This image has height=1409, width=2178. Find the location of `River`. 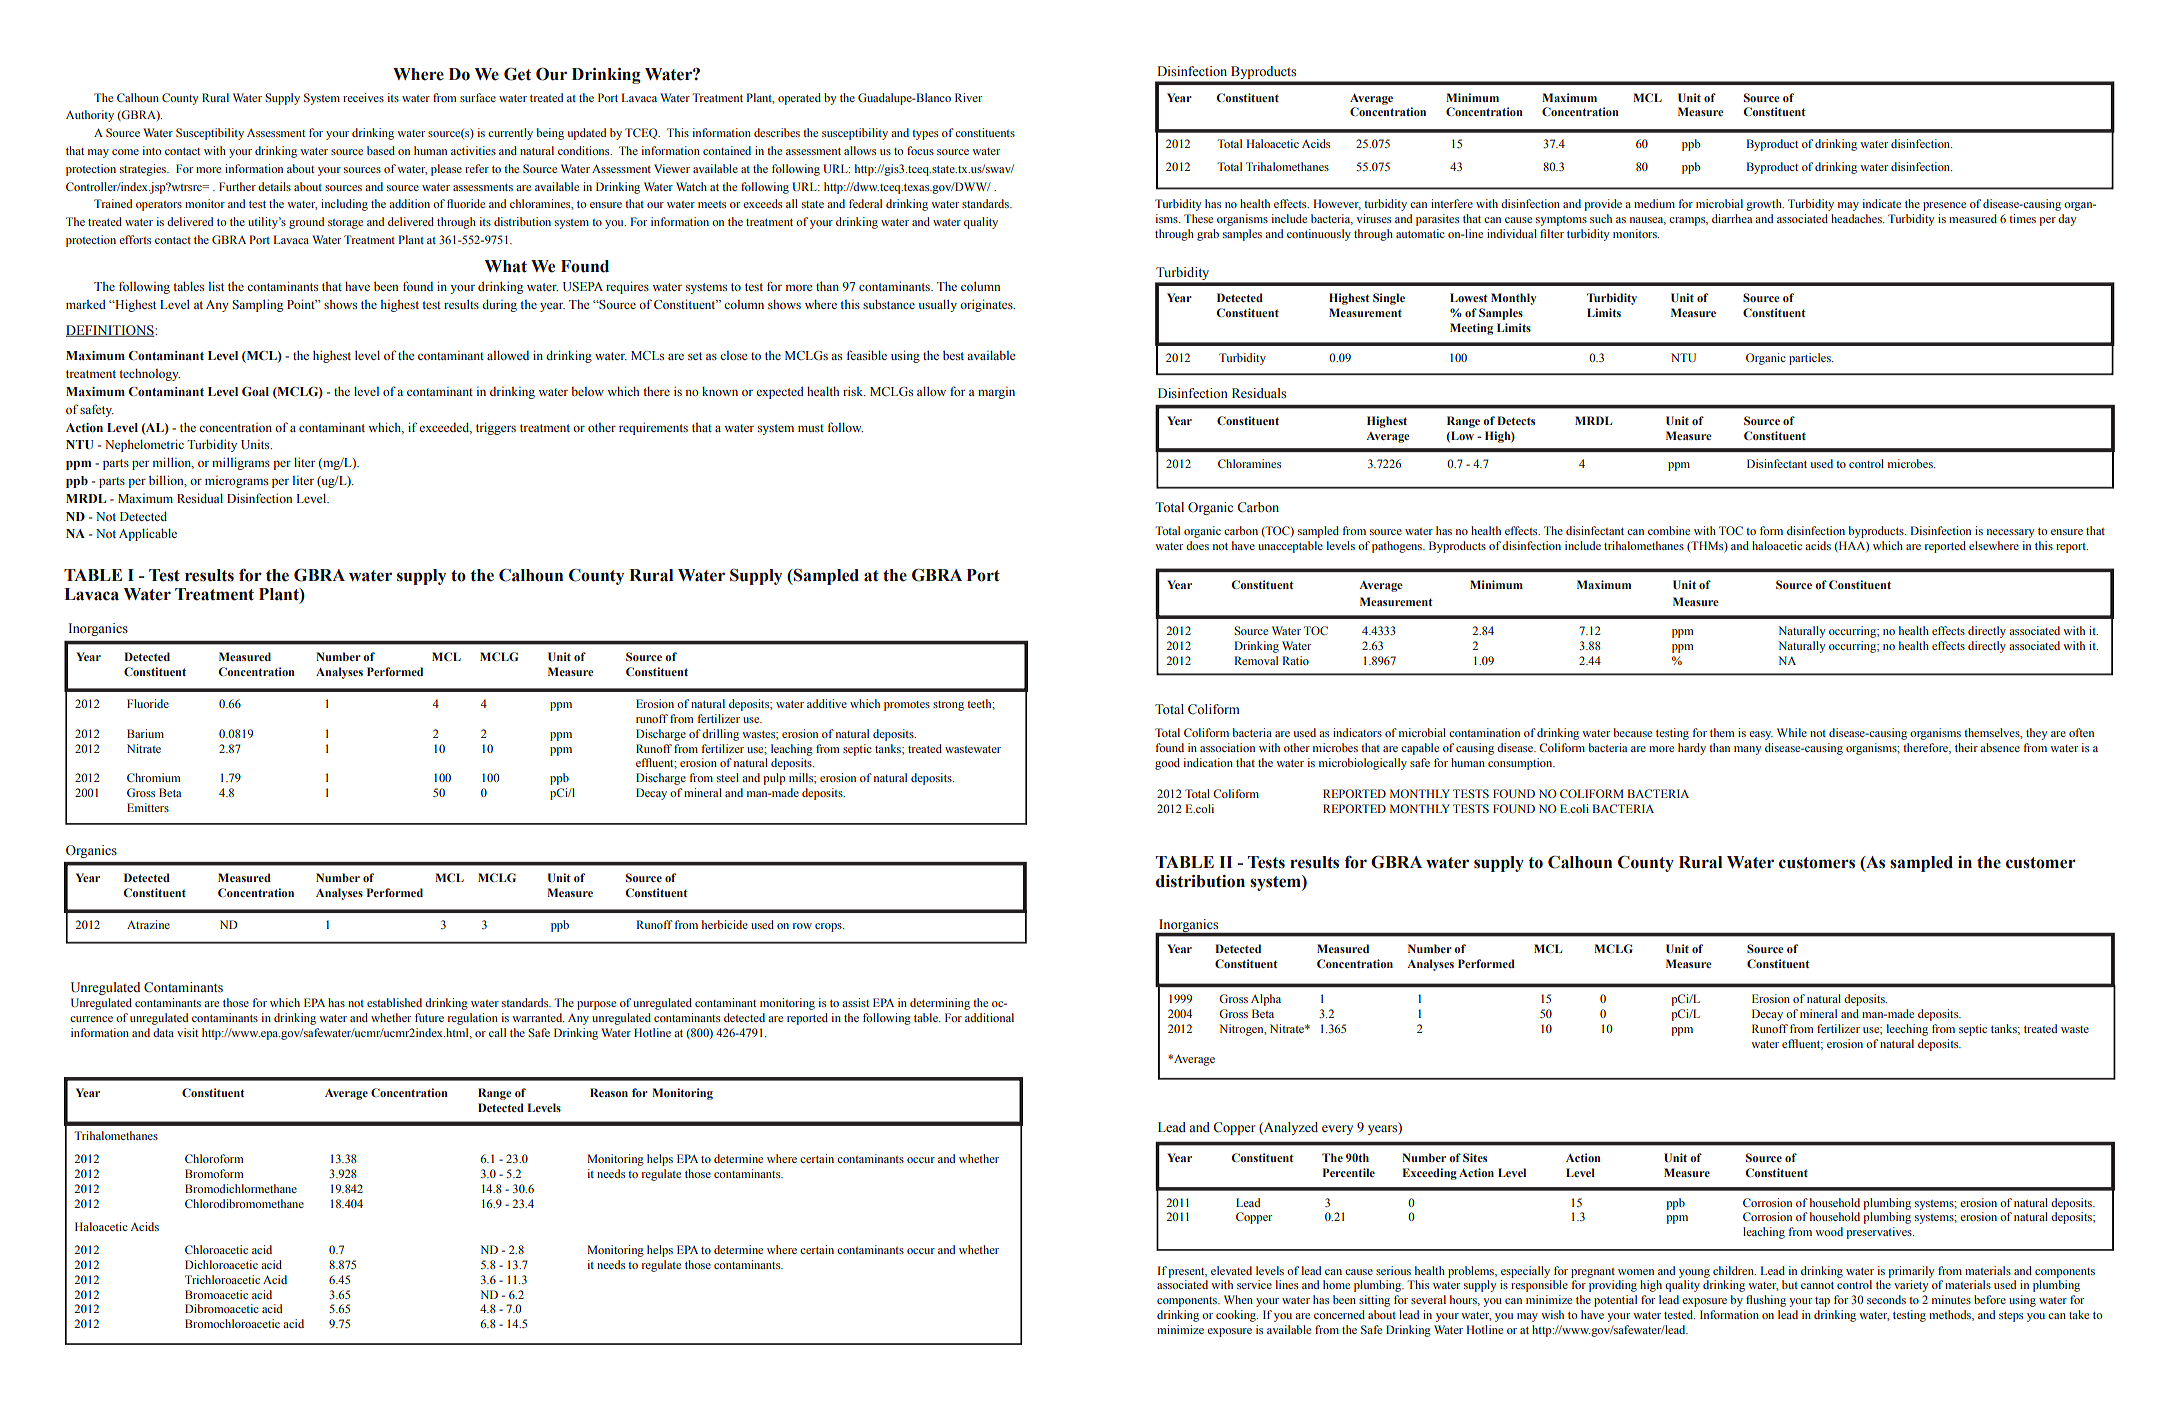

River is located at coordinates (968, 97).
